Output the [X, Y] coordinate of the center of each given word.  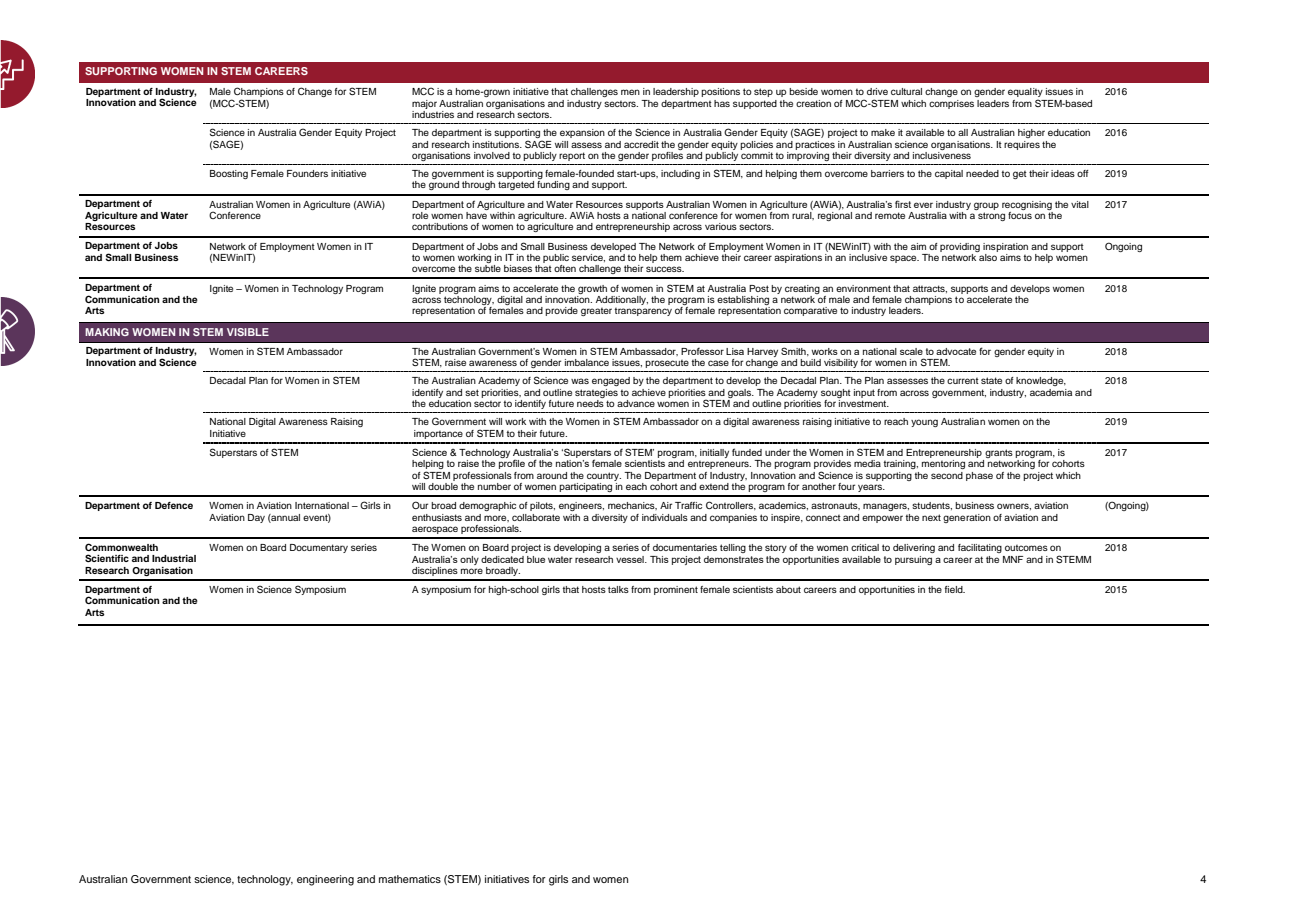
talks [618, 589]
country [604, 476]
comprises [951, 104]
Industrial [174, 558]
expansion [582, 133]
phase [979, 476]
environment [863, 288]
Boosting [229, 174]
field [955, 589]
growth [592, 289]
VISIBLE [248, 332]
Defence [174, 505]
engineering [325, 880]
